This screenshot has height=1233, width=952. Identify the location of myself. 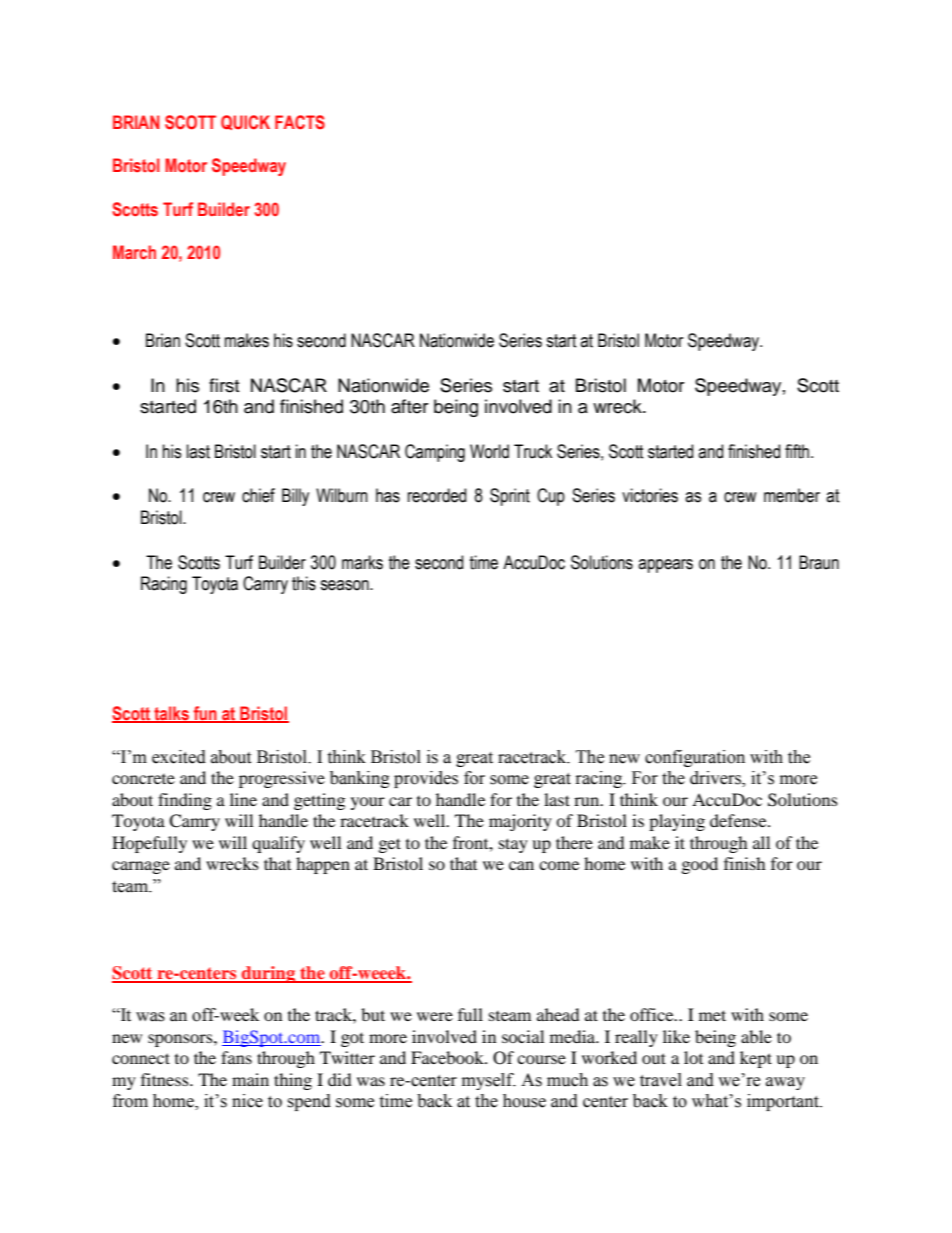
(489, 1081).
